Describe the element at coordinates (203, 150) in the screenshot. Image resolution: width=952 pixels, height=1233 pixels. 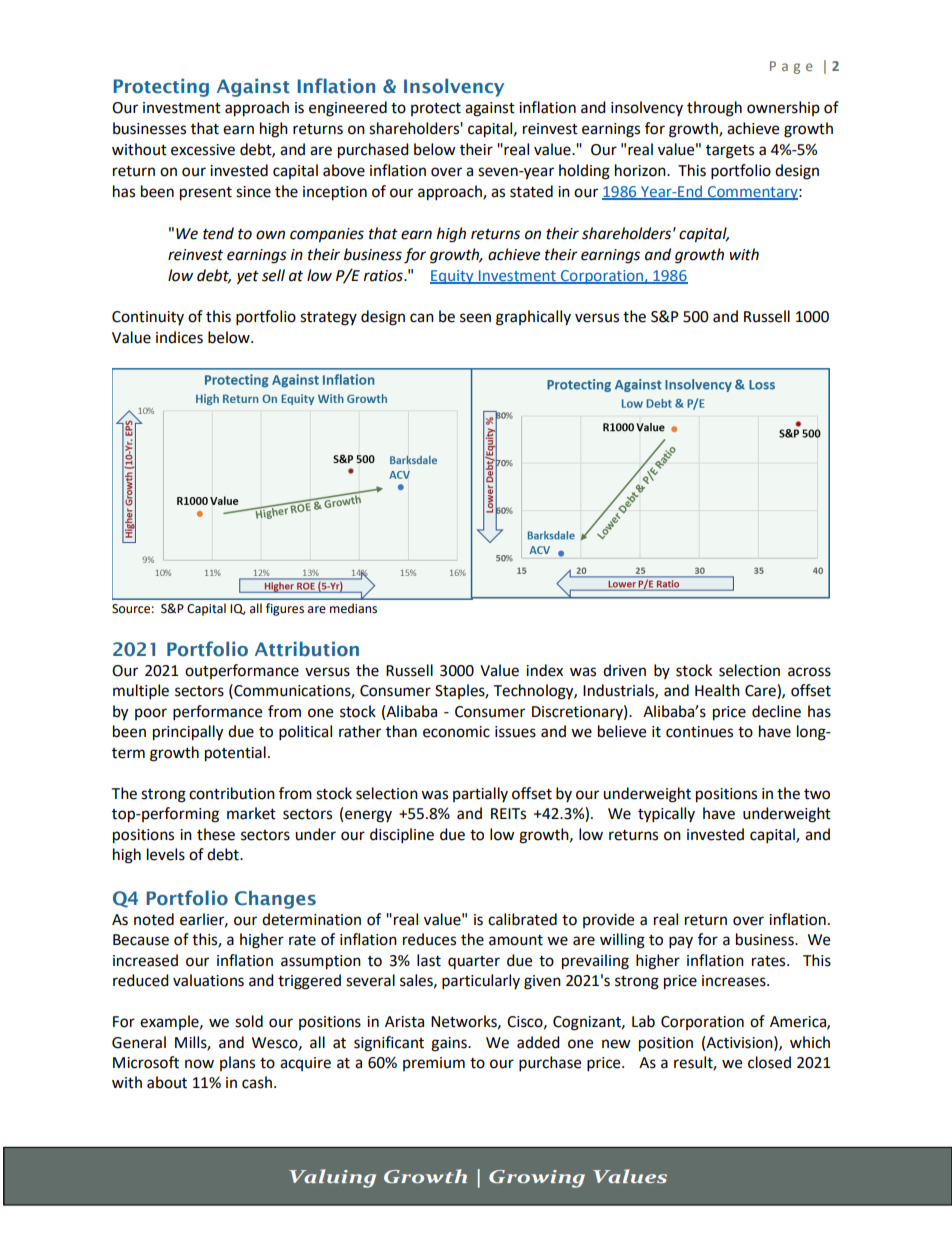
I see `excessive` at that location.
